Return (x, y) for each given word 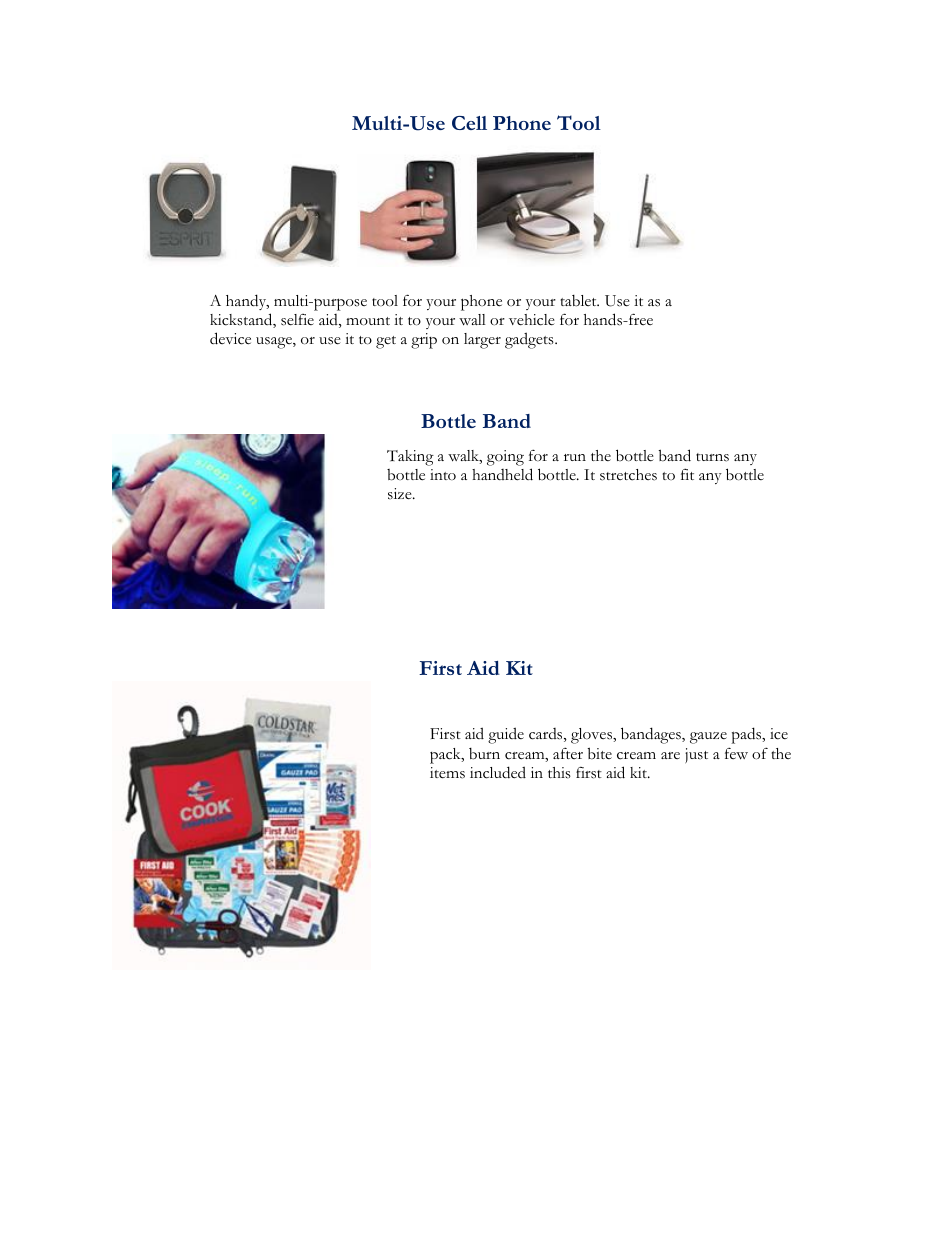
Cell (469, 123)
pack (446, 756)
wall (472, 320)
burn (484, 754)
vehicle (532, 320)
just (696, 755)
